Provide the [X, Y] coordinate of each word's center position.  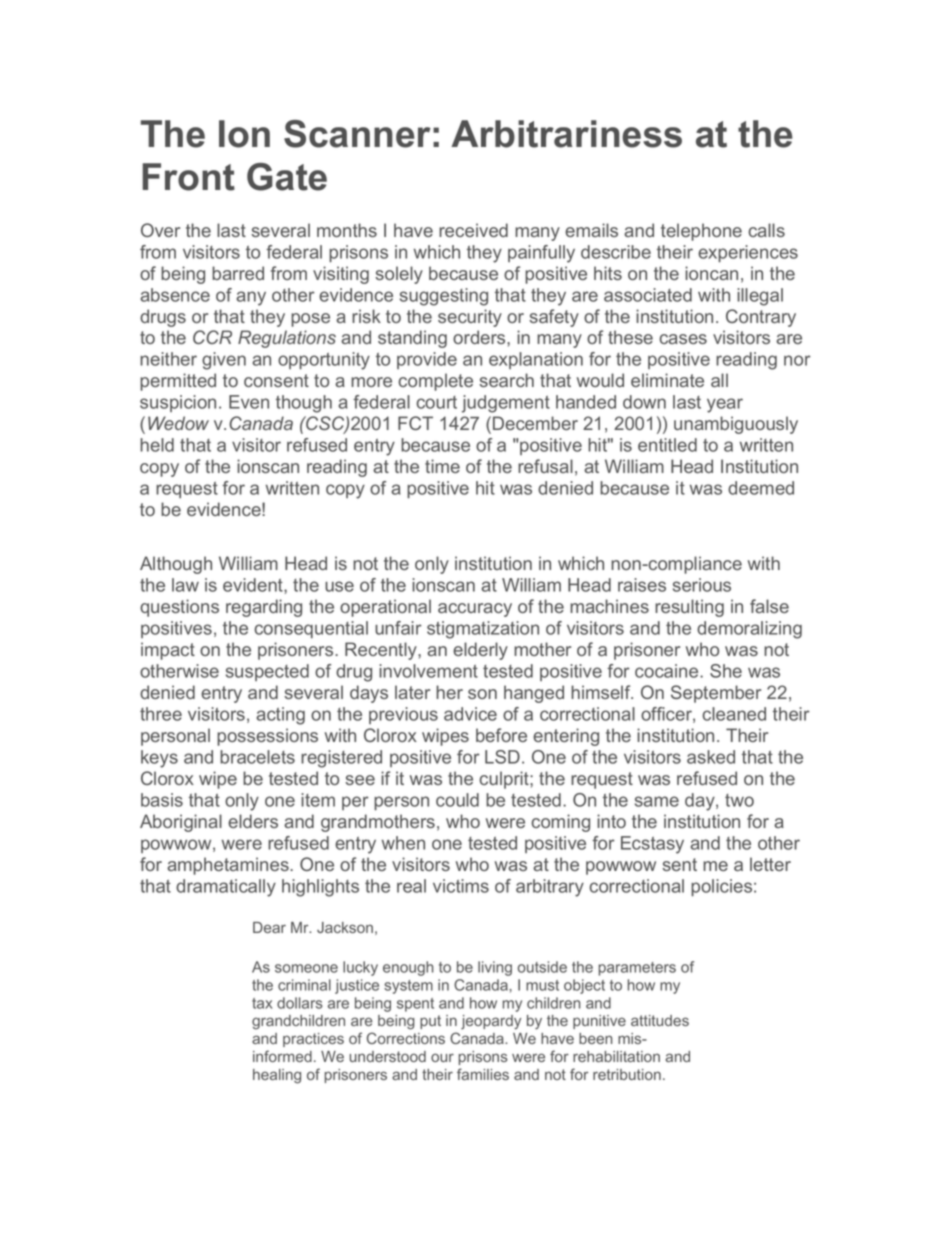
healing [277, 1076]
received [473, 230]
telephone [701, 232]
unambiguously [736, 425]
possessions [267, 737]
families [483, 1074]
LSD [502, 757]
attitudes [660, 1020]
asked [711, 757]
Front [188, 177]
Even [249, 402]
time [442, 466]
